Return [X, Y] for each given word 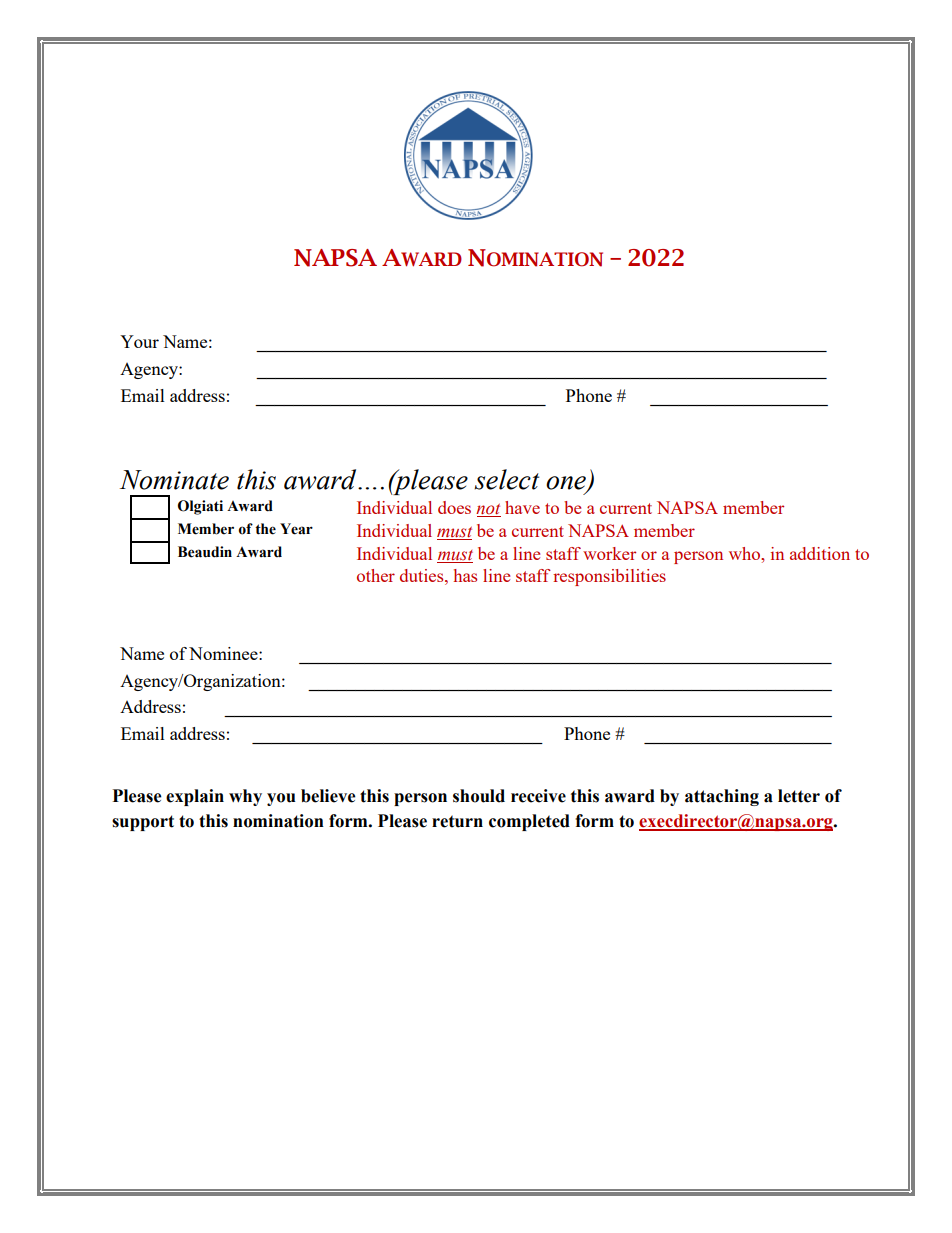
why [245, 797]
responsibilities [609, 577]
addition [820, 553]
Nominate [174, 480]
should [479, 796]
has [465, 575]
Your [139, 341]
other [376, 575]
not [488, 510]
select [506, 479]
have [522, 507]
